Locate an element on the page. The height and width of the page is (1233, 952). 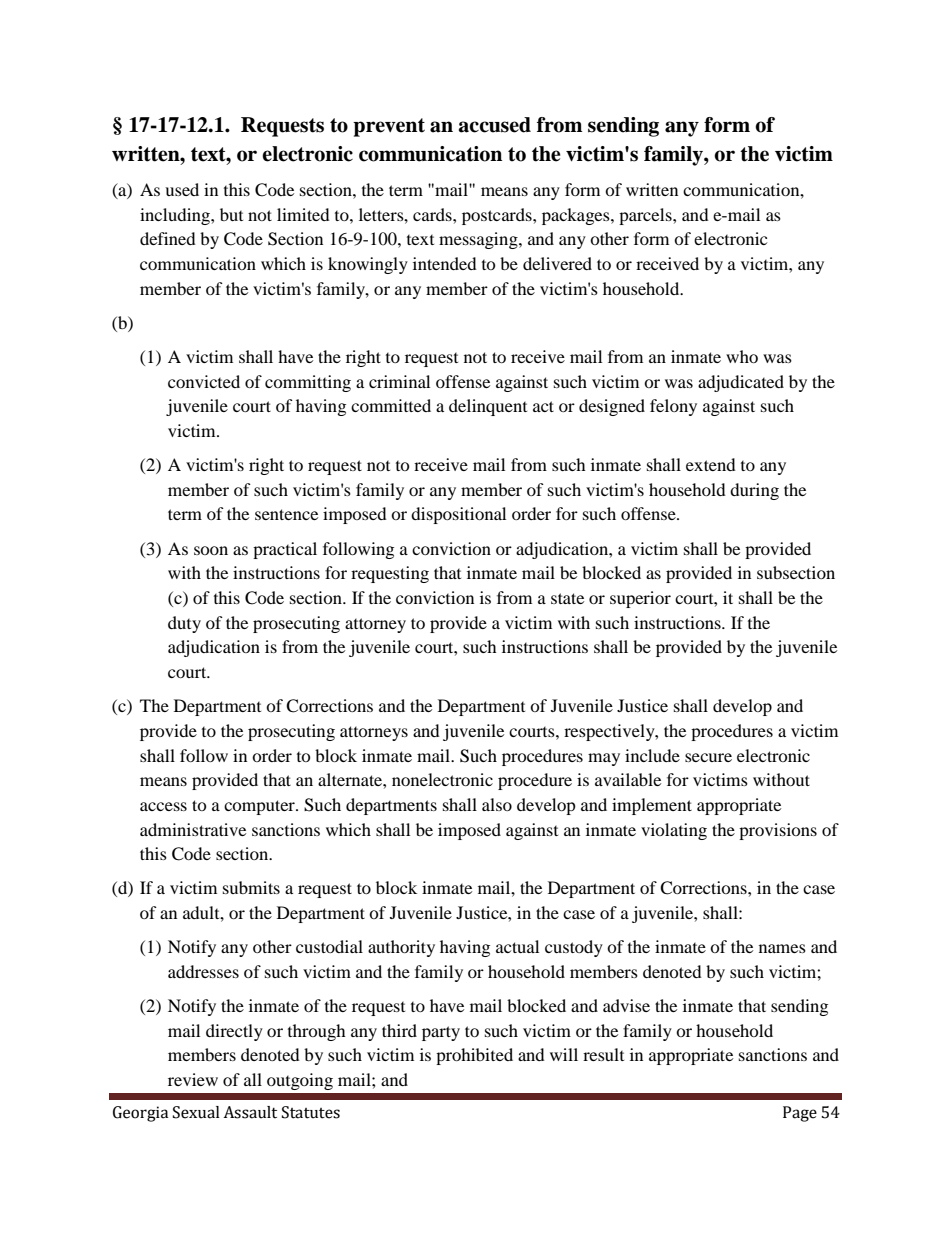
prevent is located at coordinates (389, 127).
